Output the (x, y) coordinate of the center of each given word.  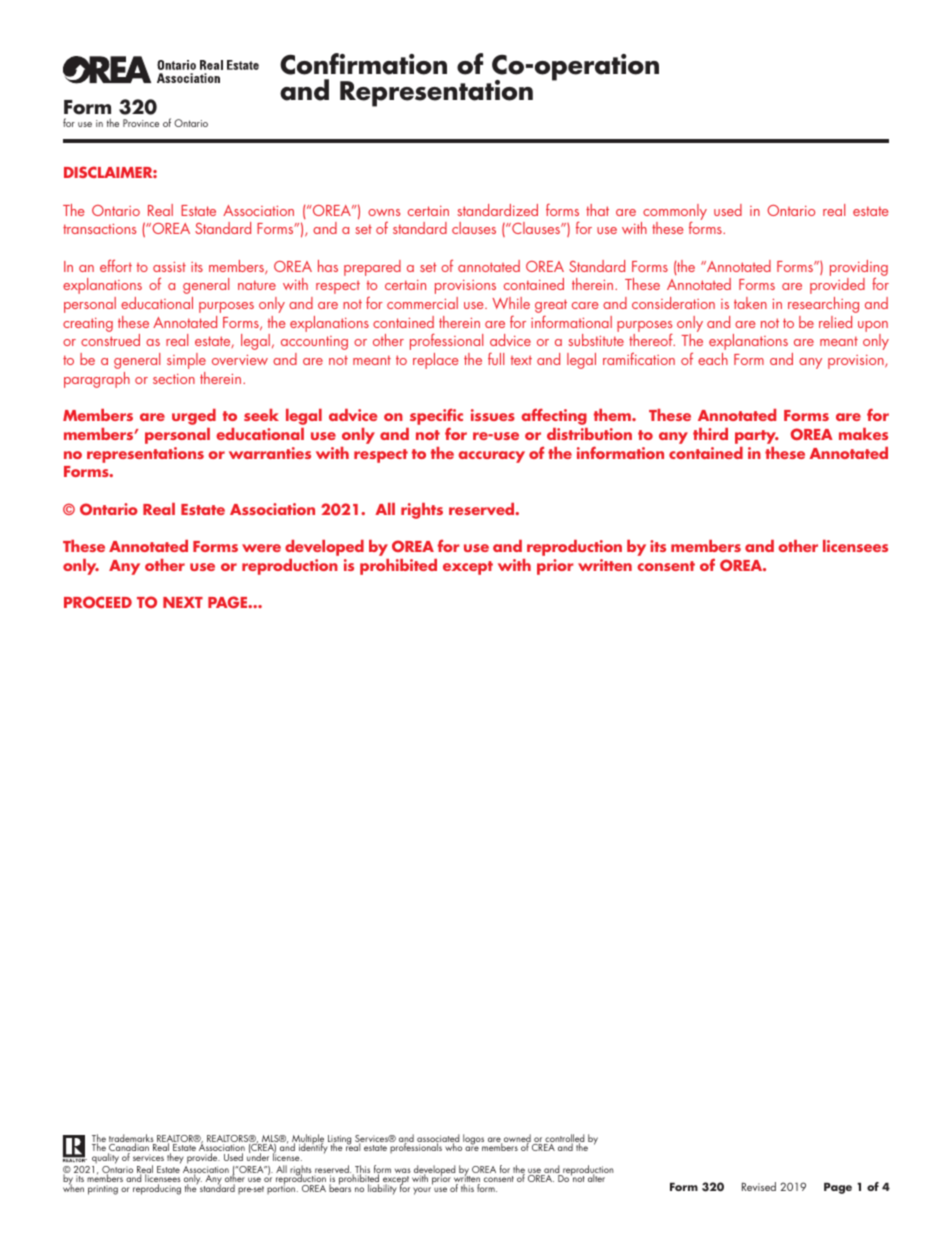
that (597, 210)
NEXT (183, 602)
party (757, 437)
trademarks (132, 1139)
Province (141, 123)
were (261, 548)
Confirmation (363, 64)
